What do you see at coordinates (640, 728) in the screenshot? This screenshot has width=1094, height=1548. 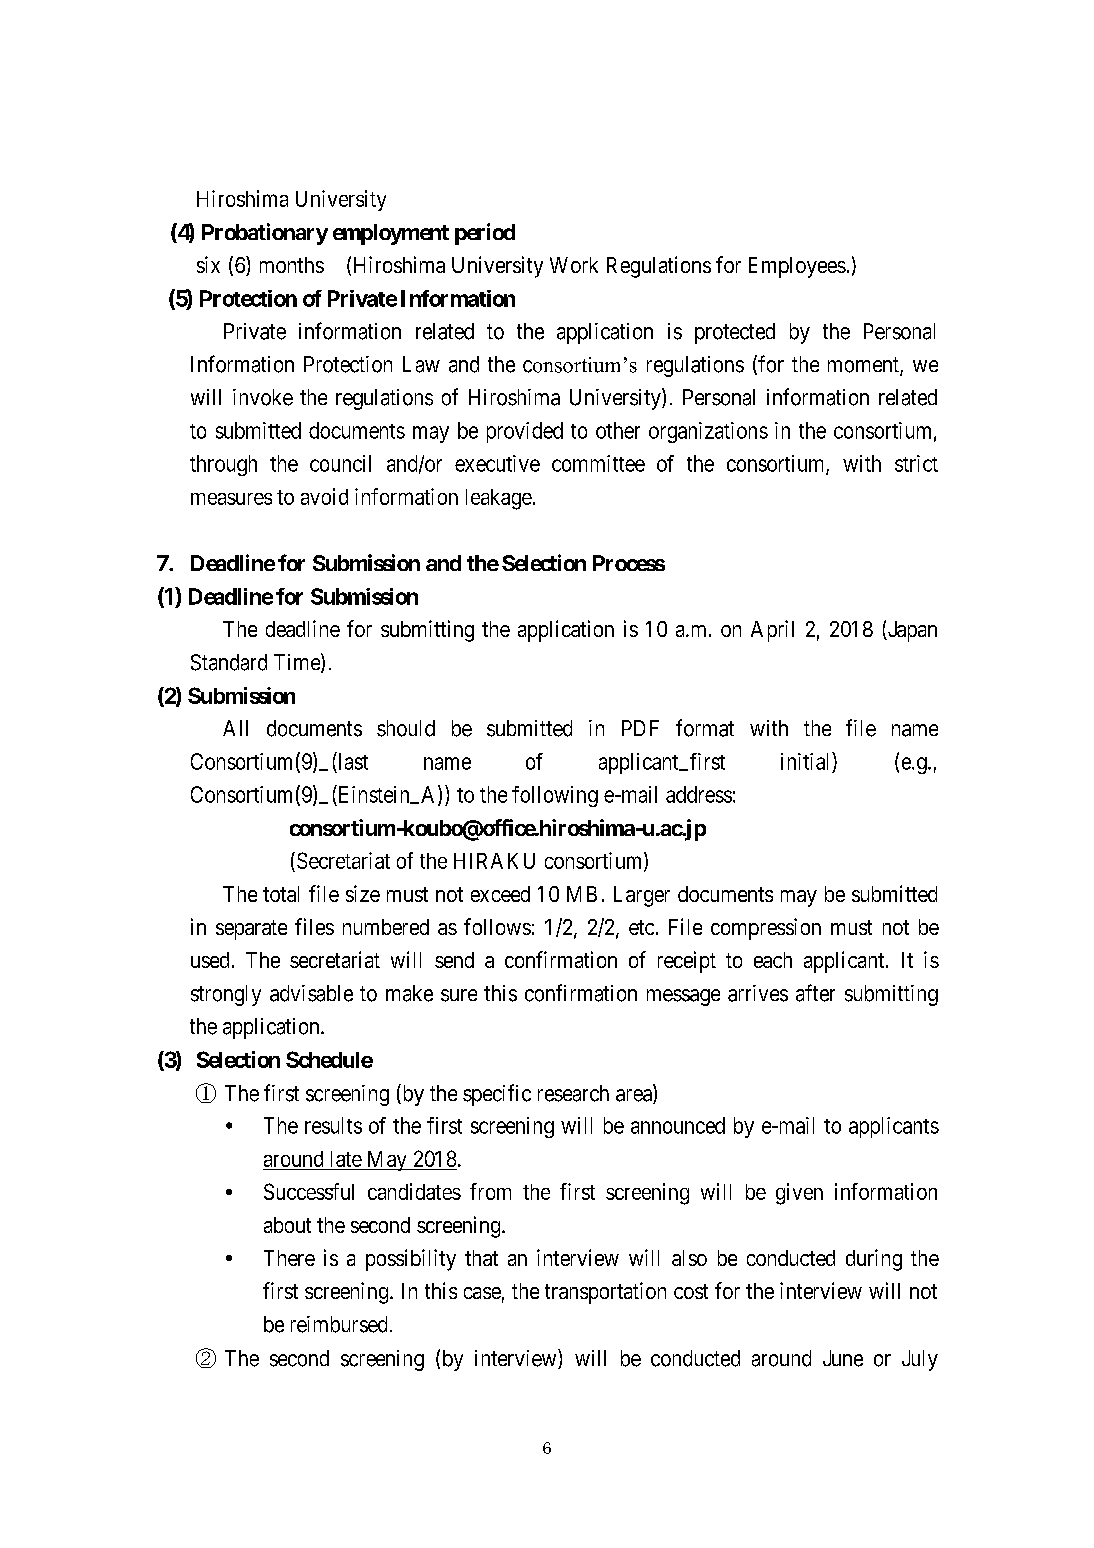 I see `PDF` at bounding box center [640, 728].
